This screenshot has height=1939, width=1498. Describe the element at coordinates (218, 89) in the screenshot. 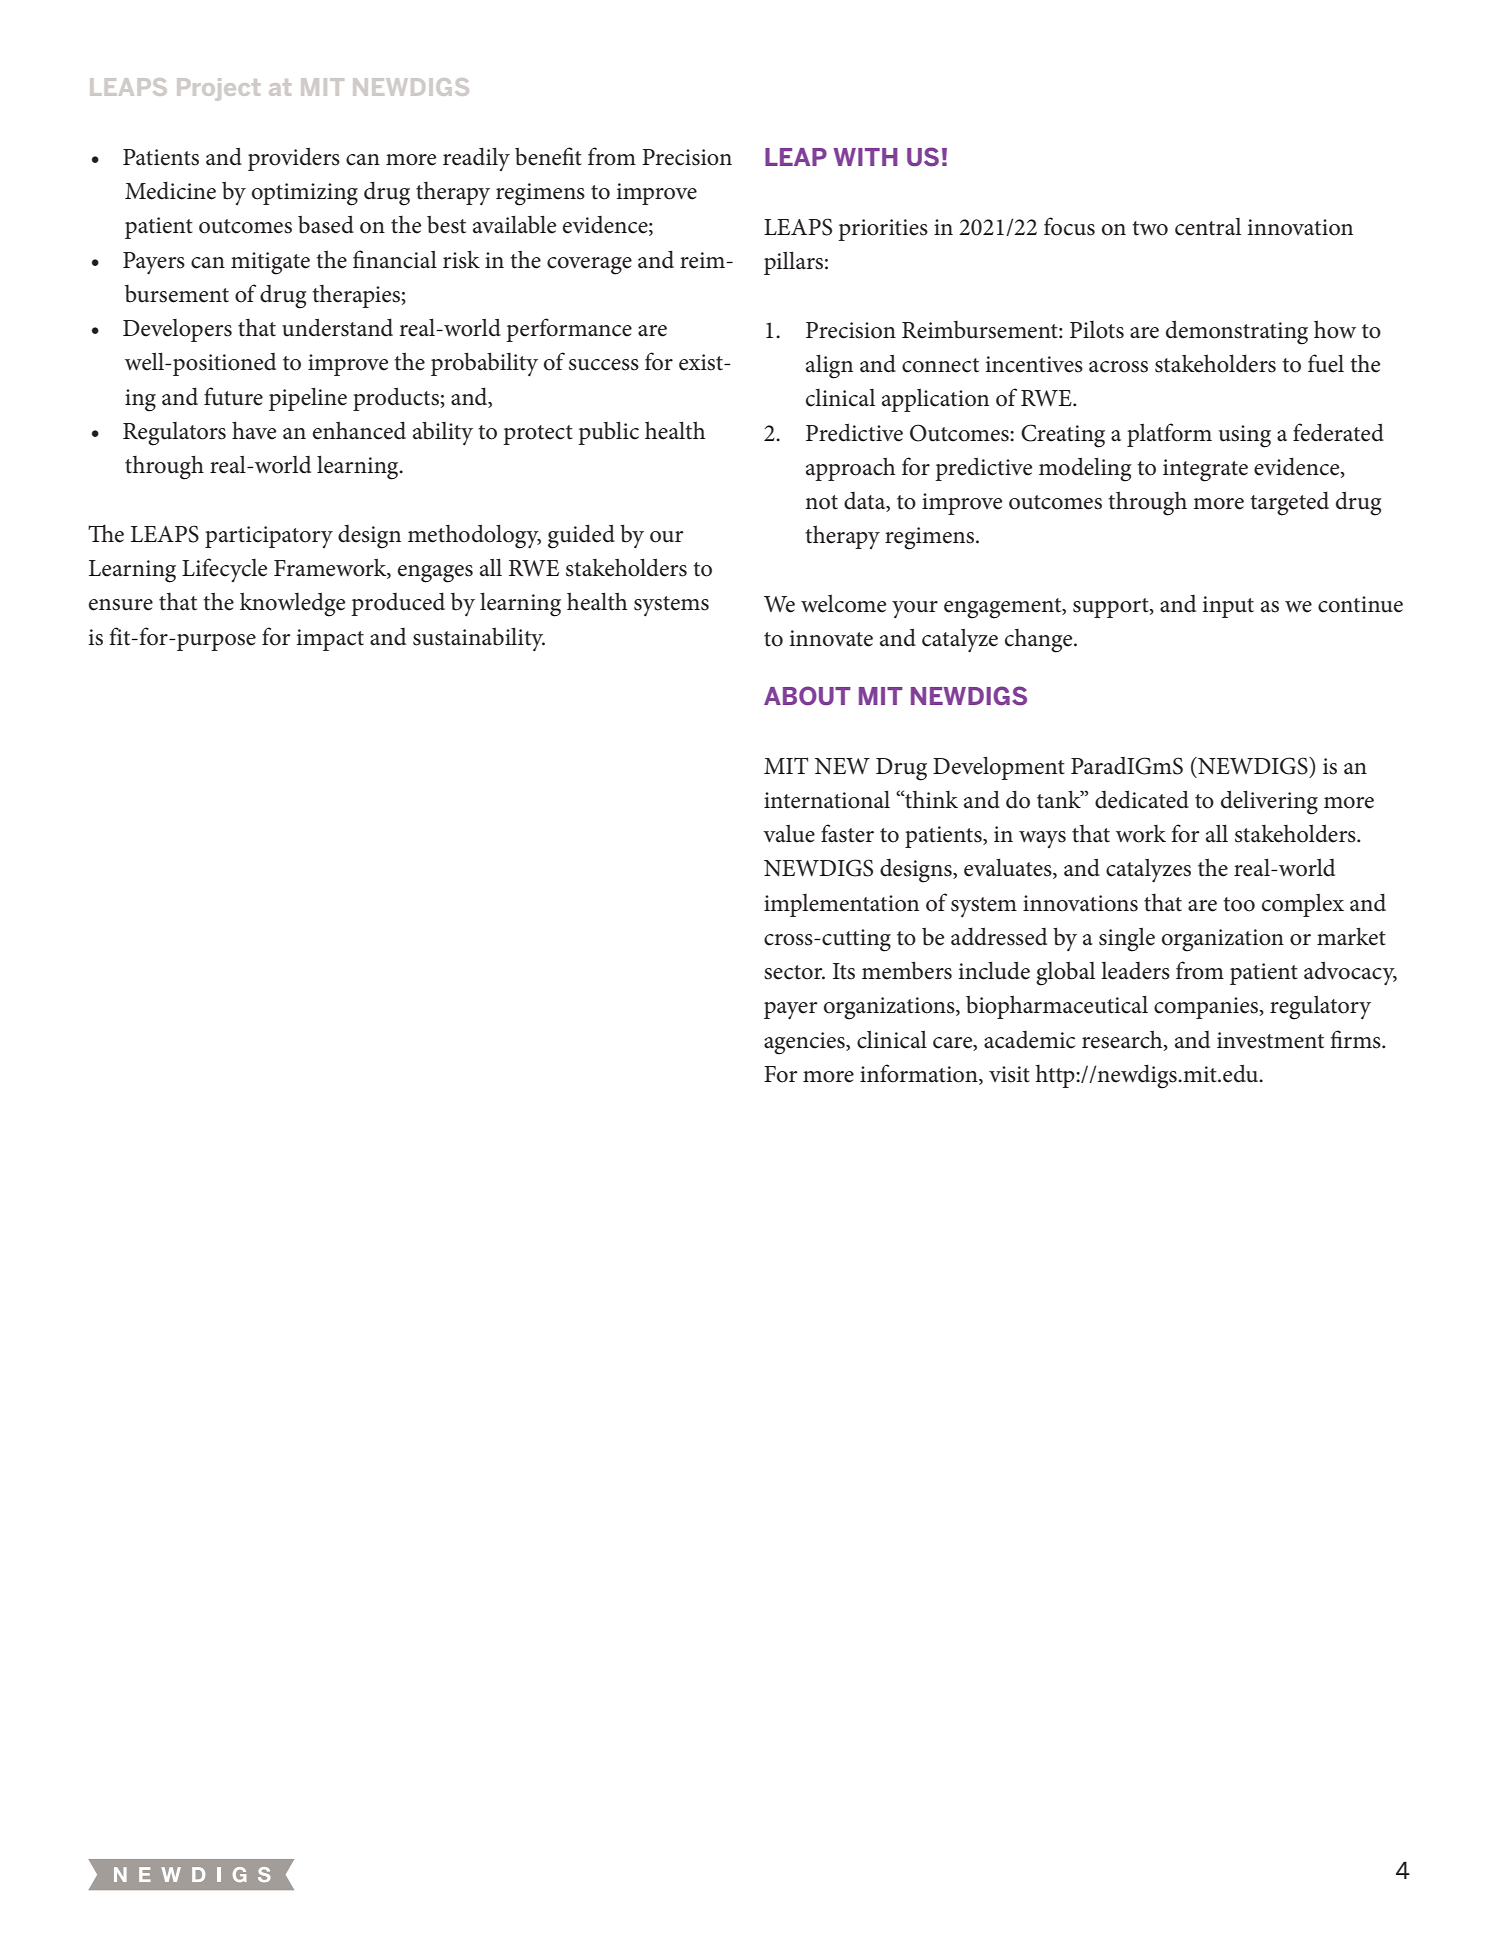

I see `Project` at that location.
